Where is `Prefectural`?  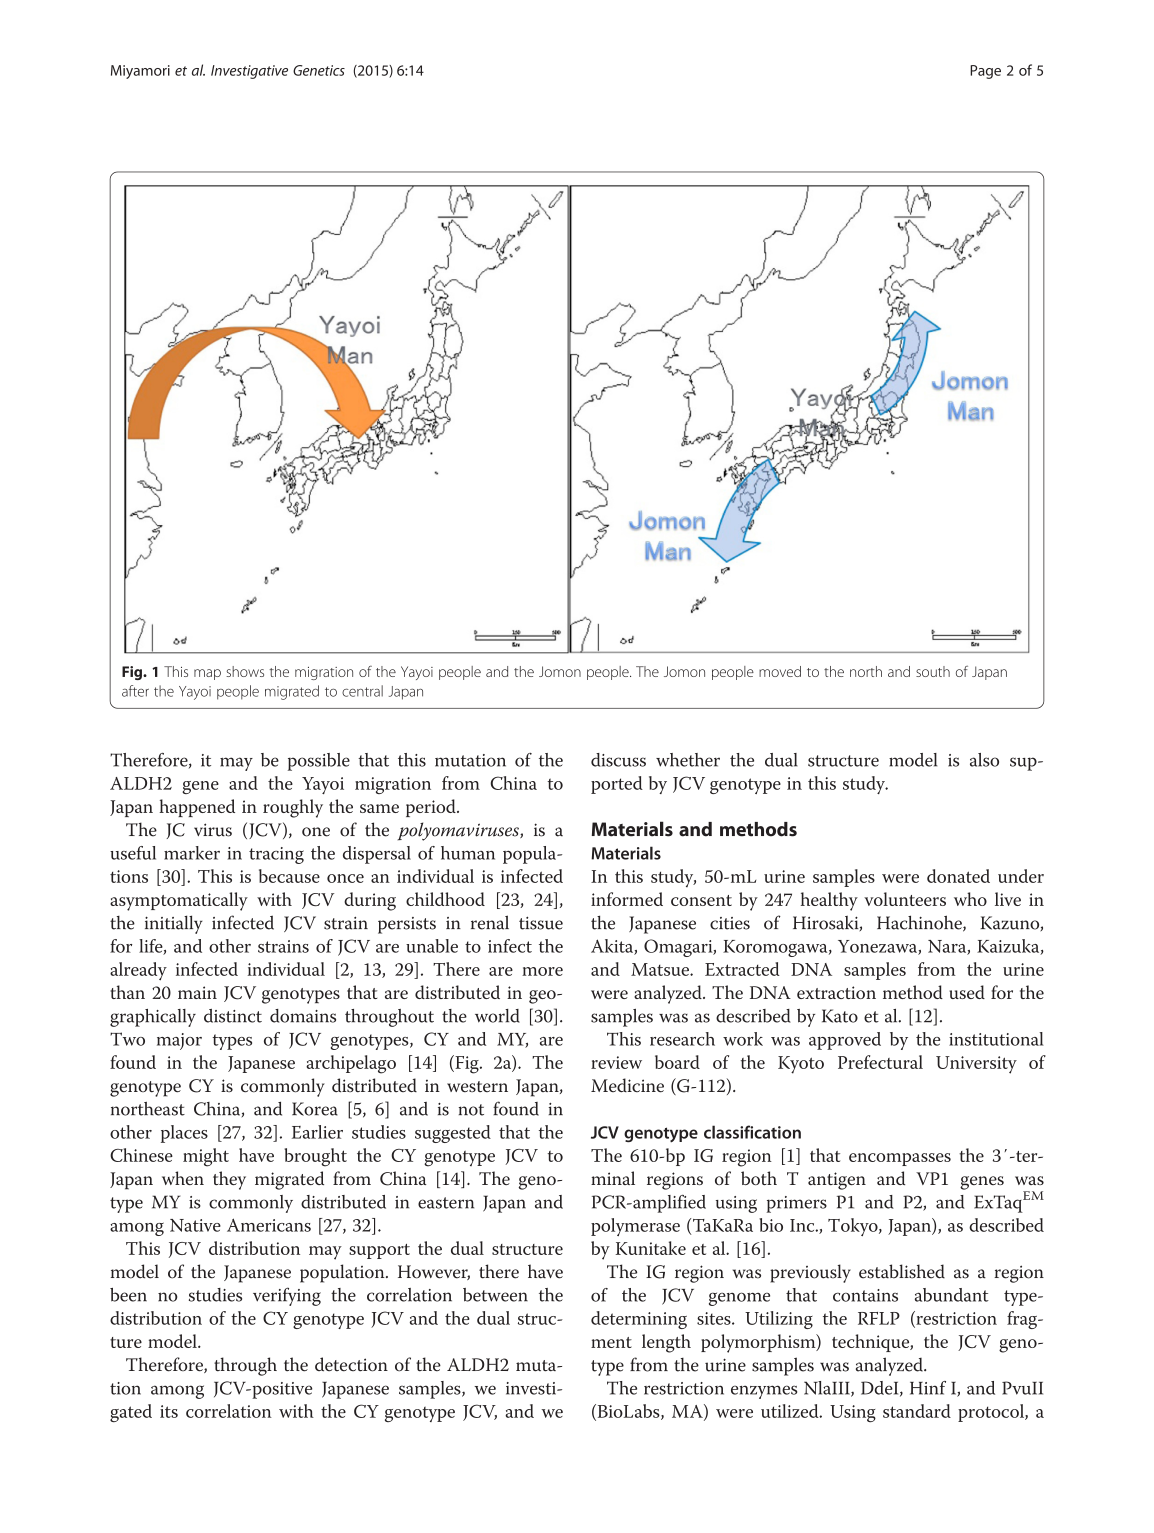
Prefectural is located at coordinates (880, 1062).
